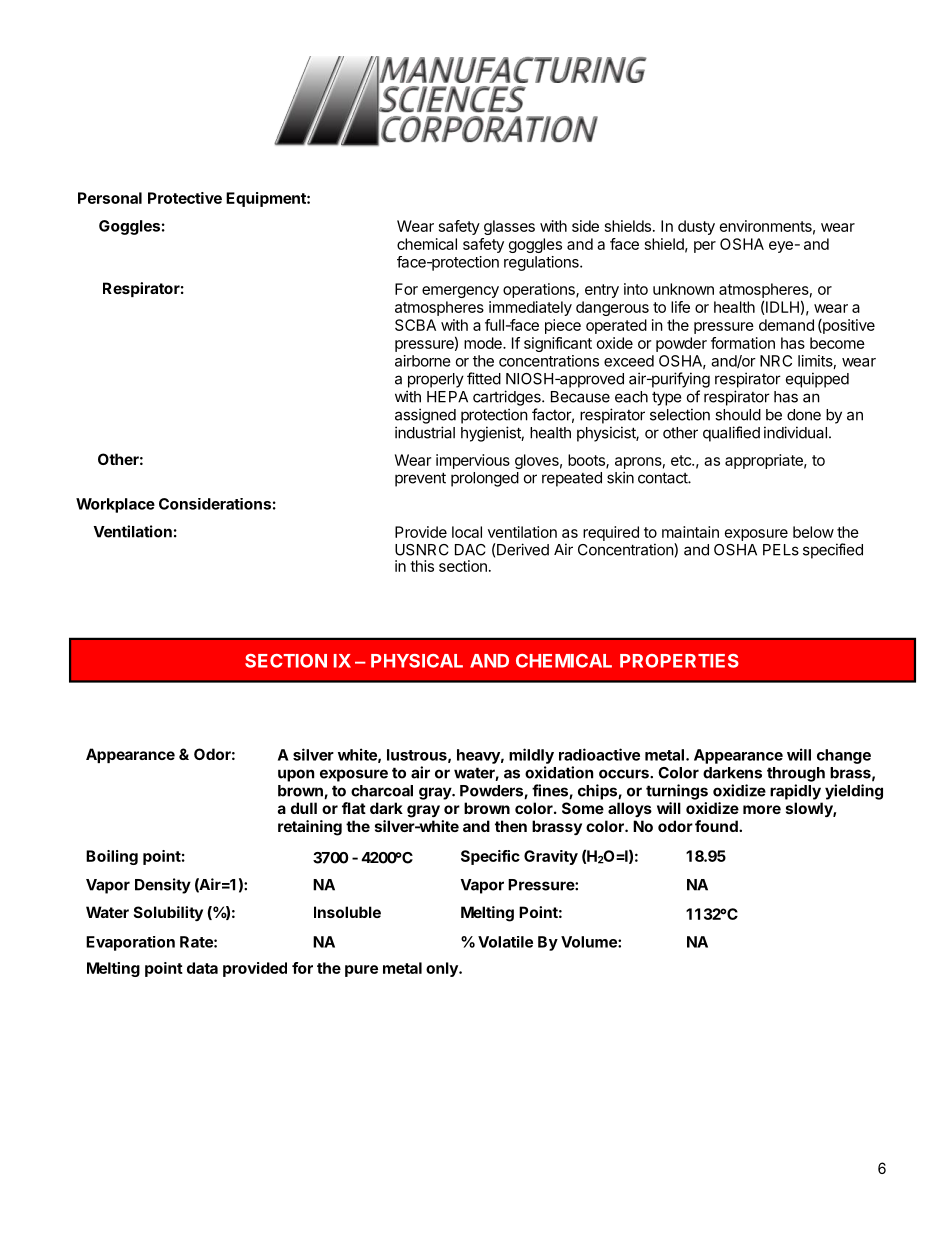 The image size is (952, 1233). Describe the element at coordinates (417, 661) in the image. I see `PHYSICAL` at that location.
